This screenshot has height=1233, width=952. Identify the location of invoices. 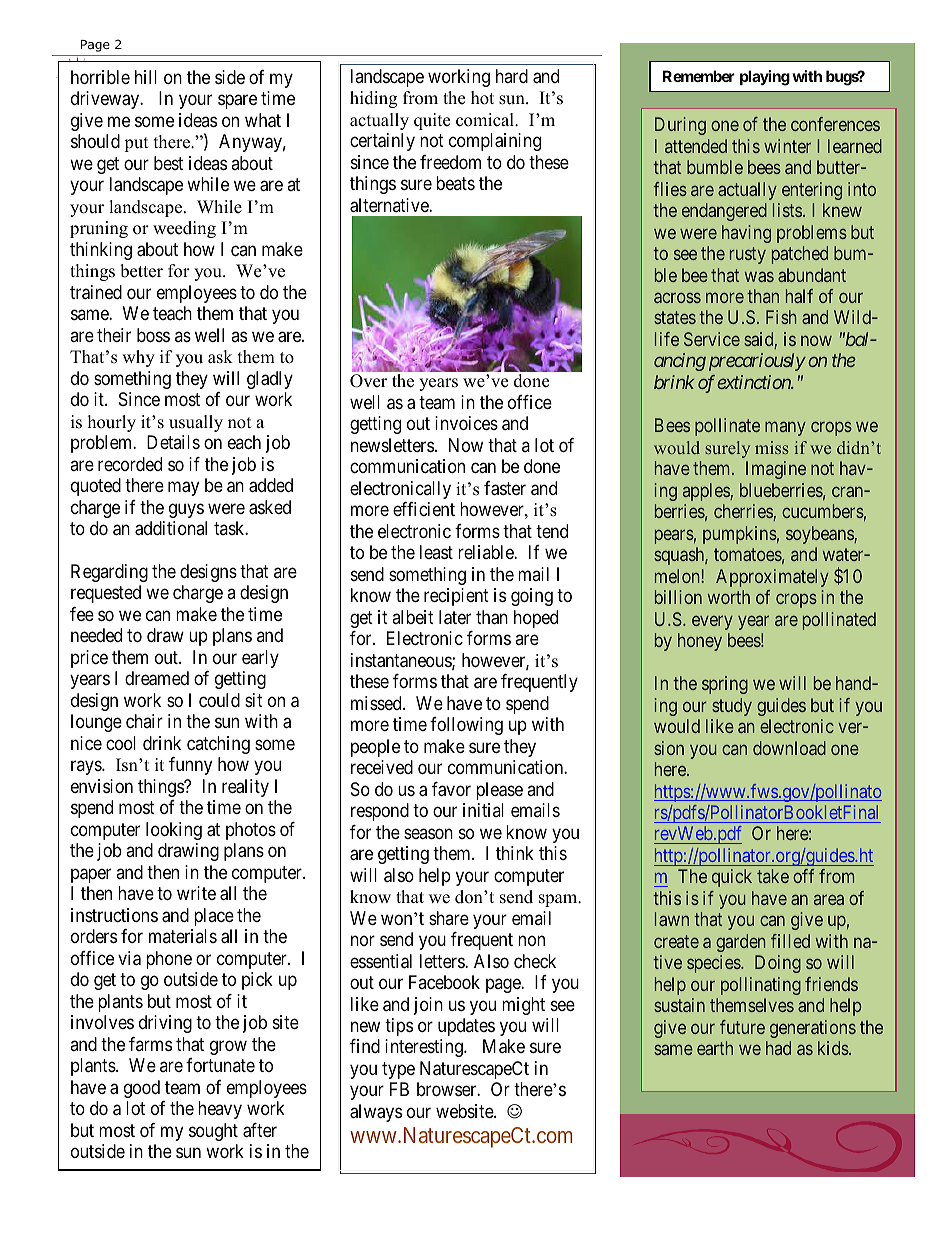
(466, 423).
